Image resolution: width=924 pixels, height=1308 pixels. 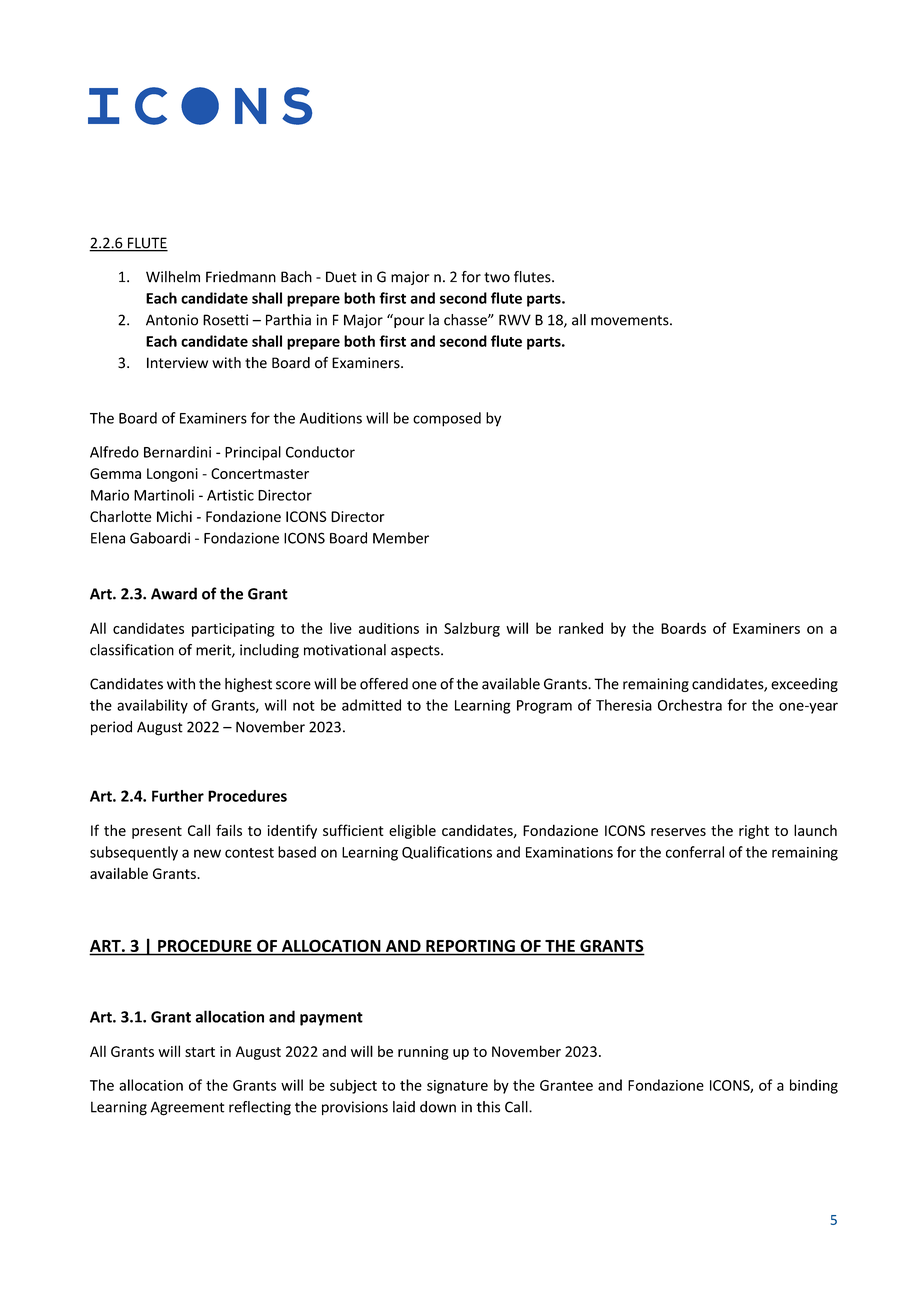 I want to click on two, so click(x=497, y=277).
